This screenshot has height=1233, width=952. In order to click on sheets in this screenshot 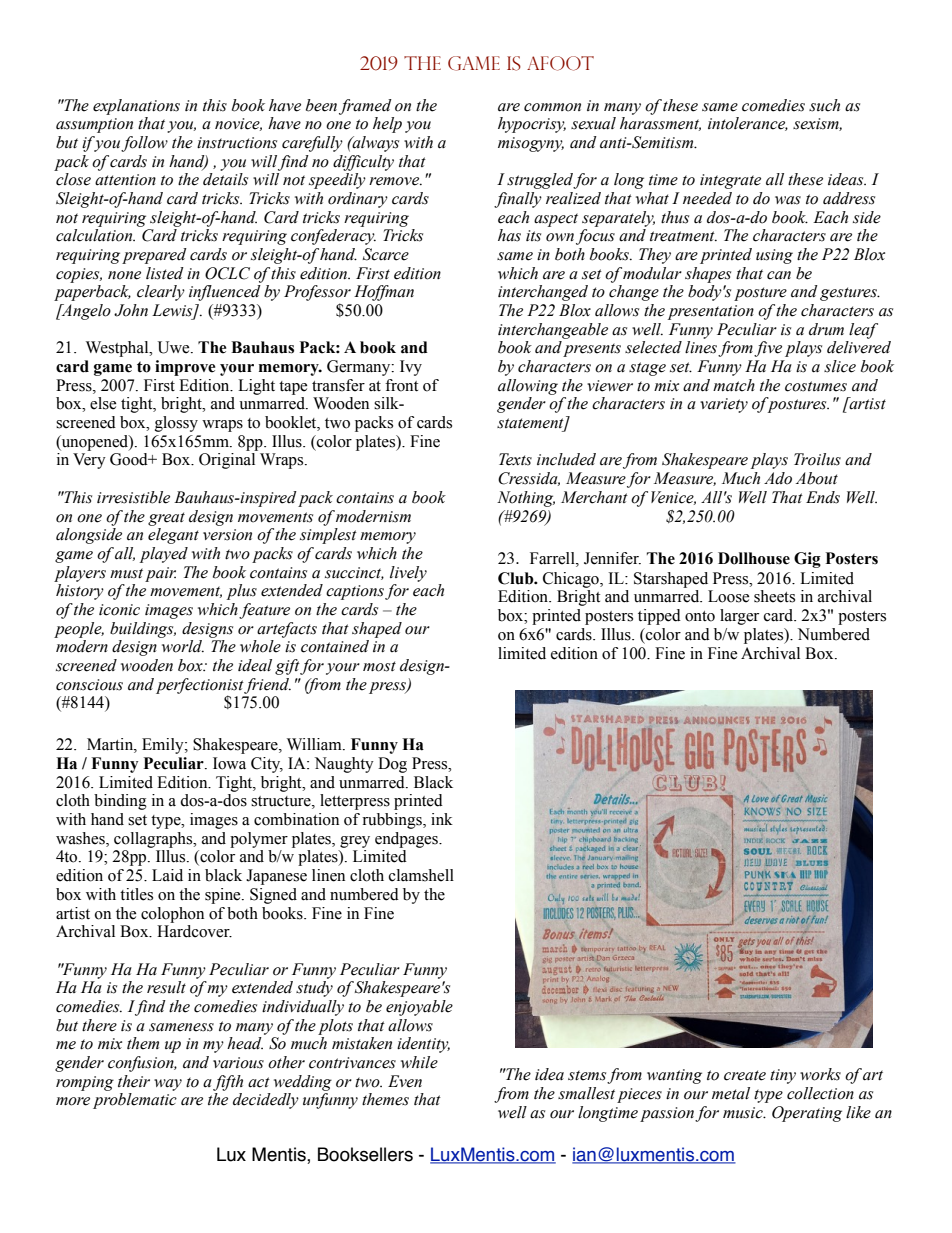, I will do `click(774, 596)`.
